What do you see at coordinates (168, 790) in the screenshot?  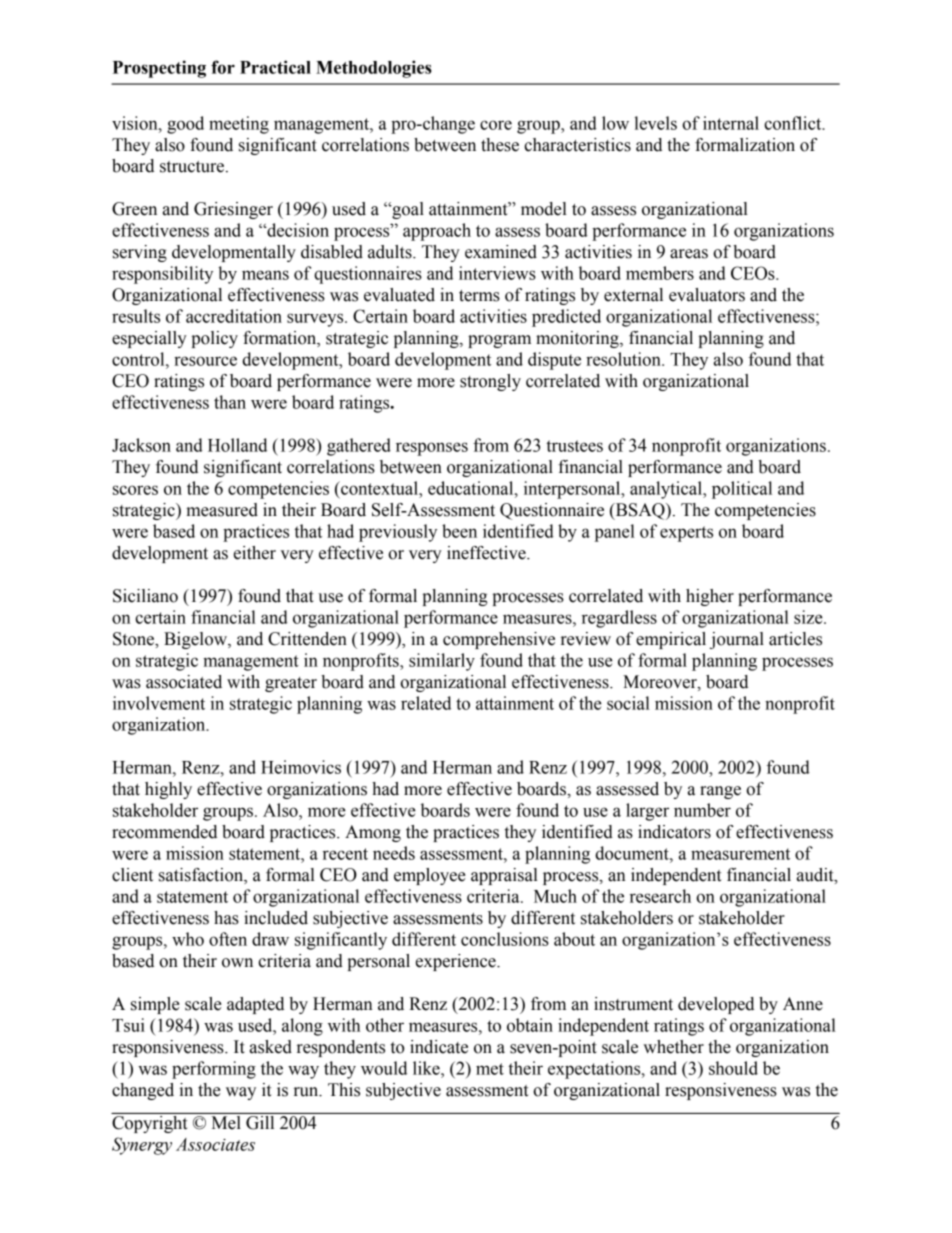 I see `highly` at bounding box center [168, 790].
